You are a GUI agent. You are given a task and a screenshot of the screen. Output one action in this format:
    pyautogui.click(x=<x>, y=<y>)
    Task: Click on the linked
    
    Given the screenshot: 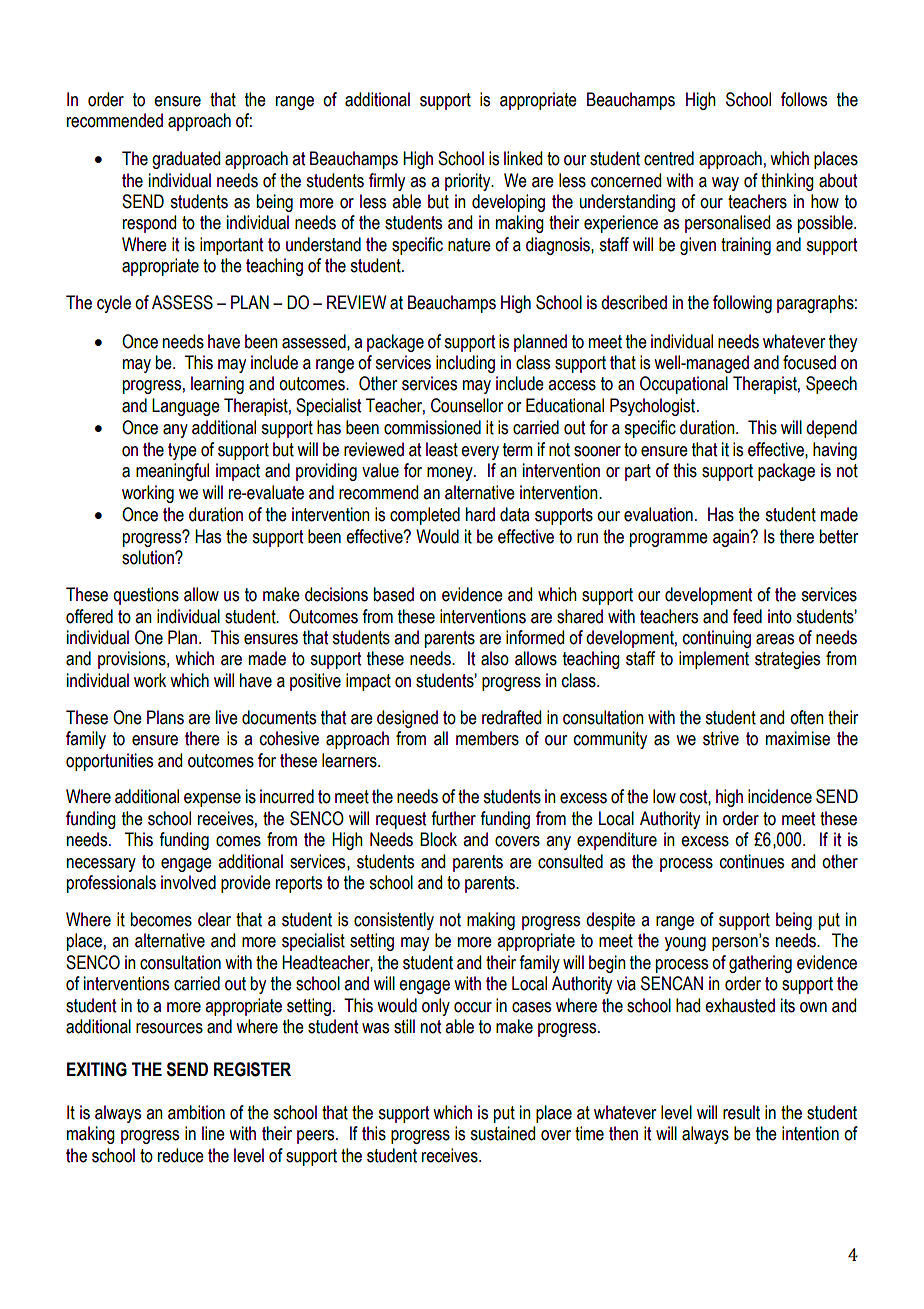 What is the action you would take?
    pyautogui.click(x=523, y=158)
